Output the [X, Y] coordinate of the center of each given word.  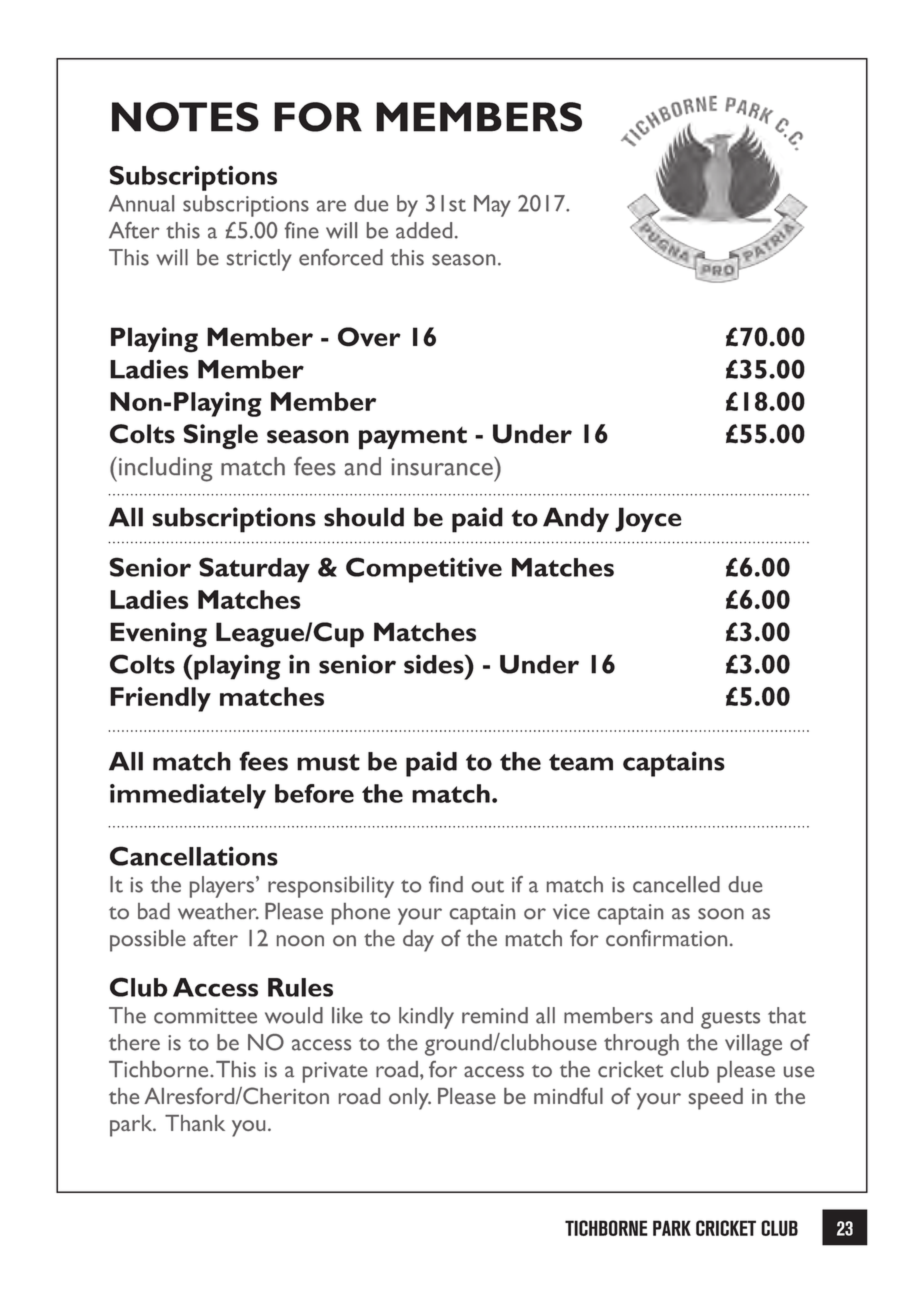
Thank [195, 1123]
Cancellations [194, 856]
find [446, 884]
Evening [158, 635]
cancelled [676, 884]
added [424, 230]
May [492, 206]
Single [220, 436]
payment [413, 438]
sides [435, 664]
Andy [576, 519]
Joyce [648, 519]
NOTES [185, 117]
